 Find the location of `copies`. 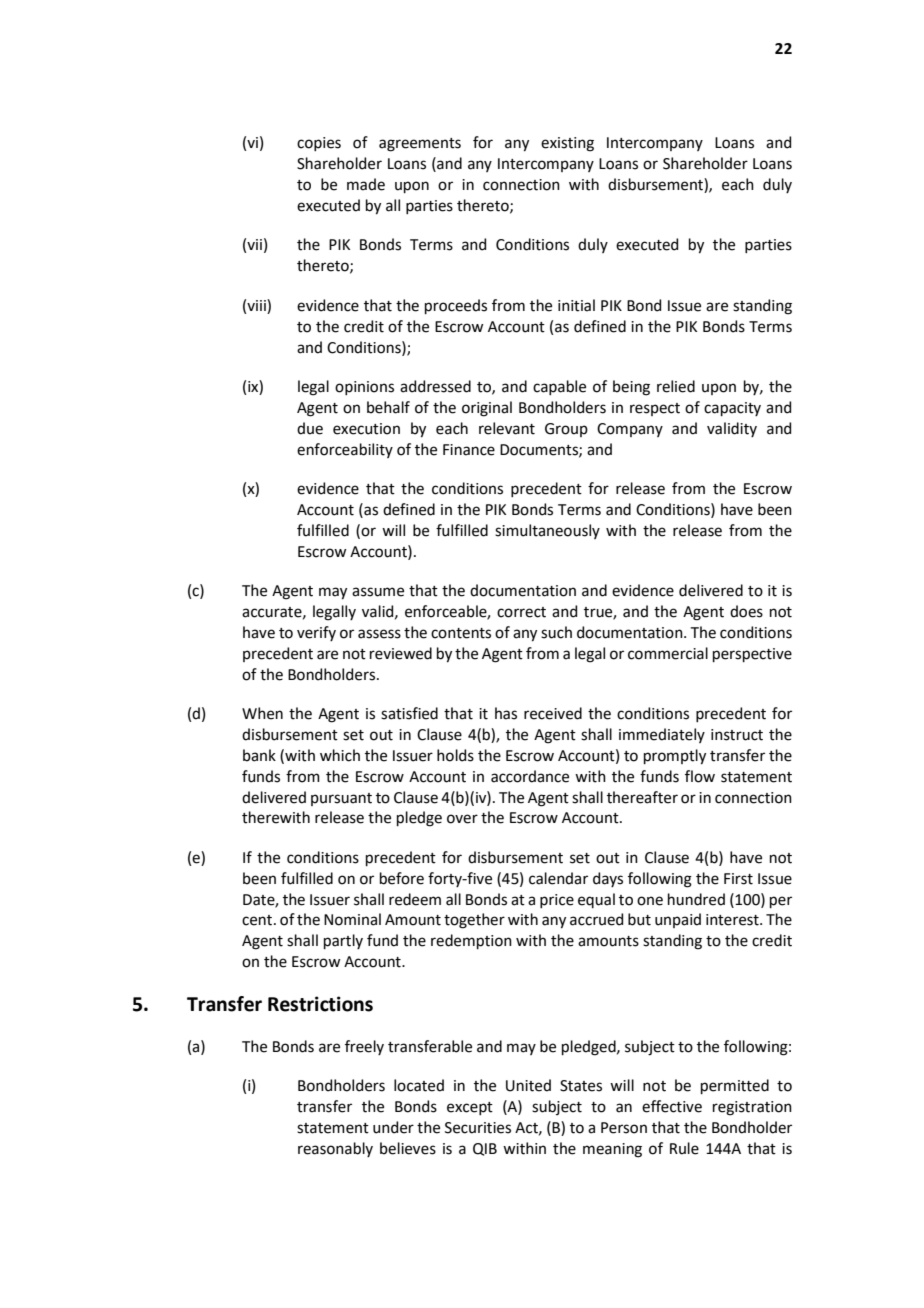

copies is located at coordinates (319, 144).
